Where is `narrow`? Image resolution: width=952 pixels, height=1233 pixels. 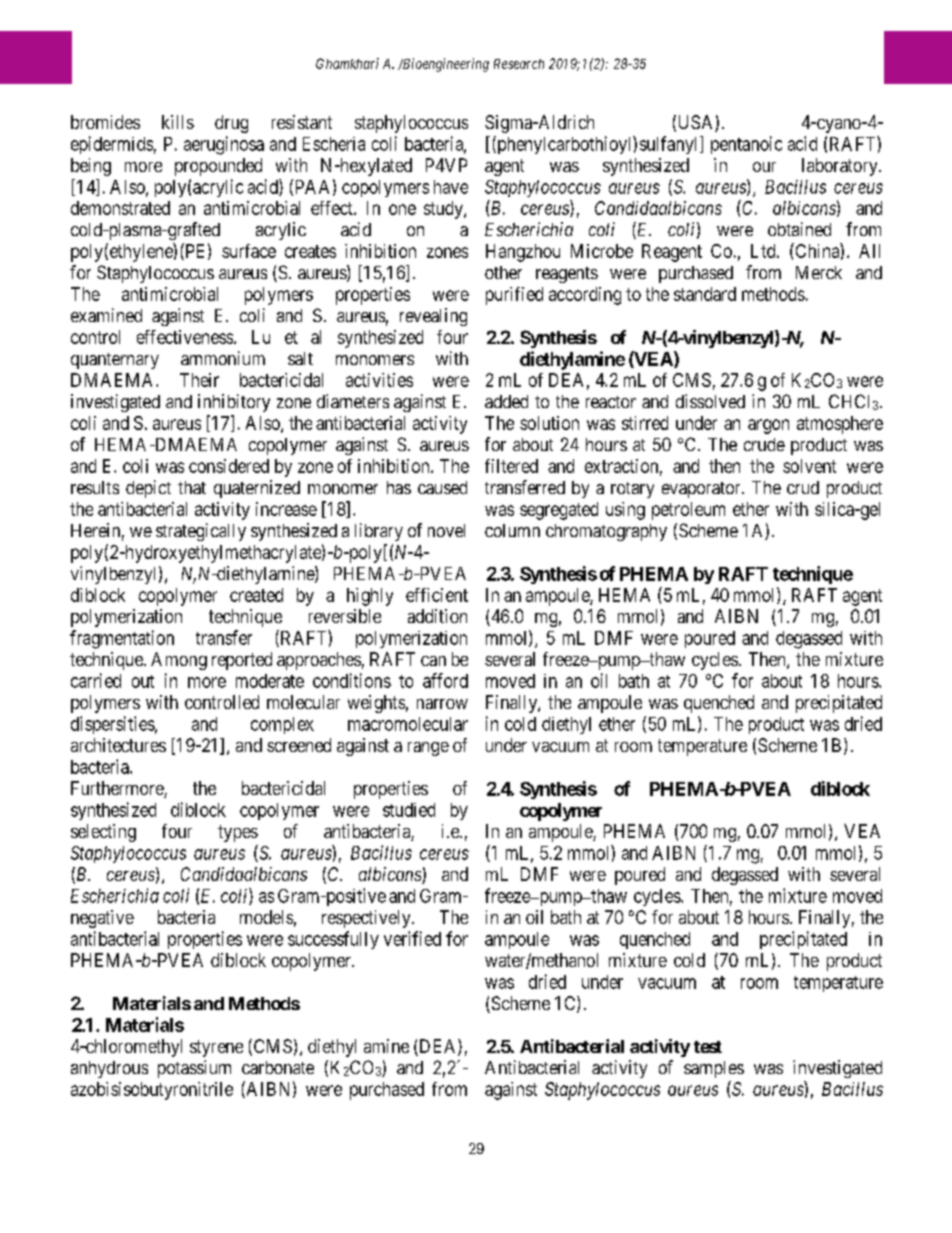 narrow is located at coordinates (442, 704).
